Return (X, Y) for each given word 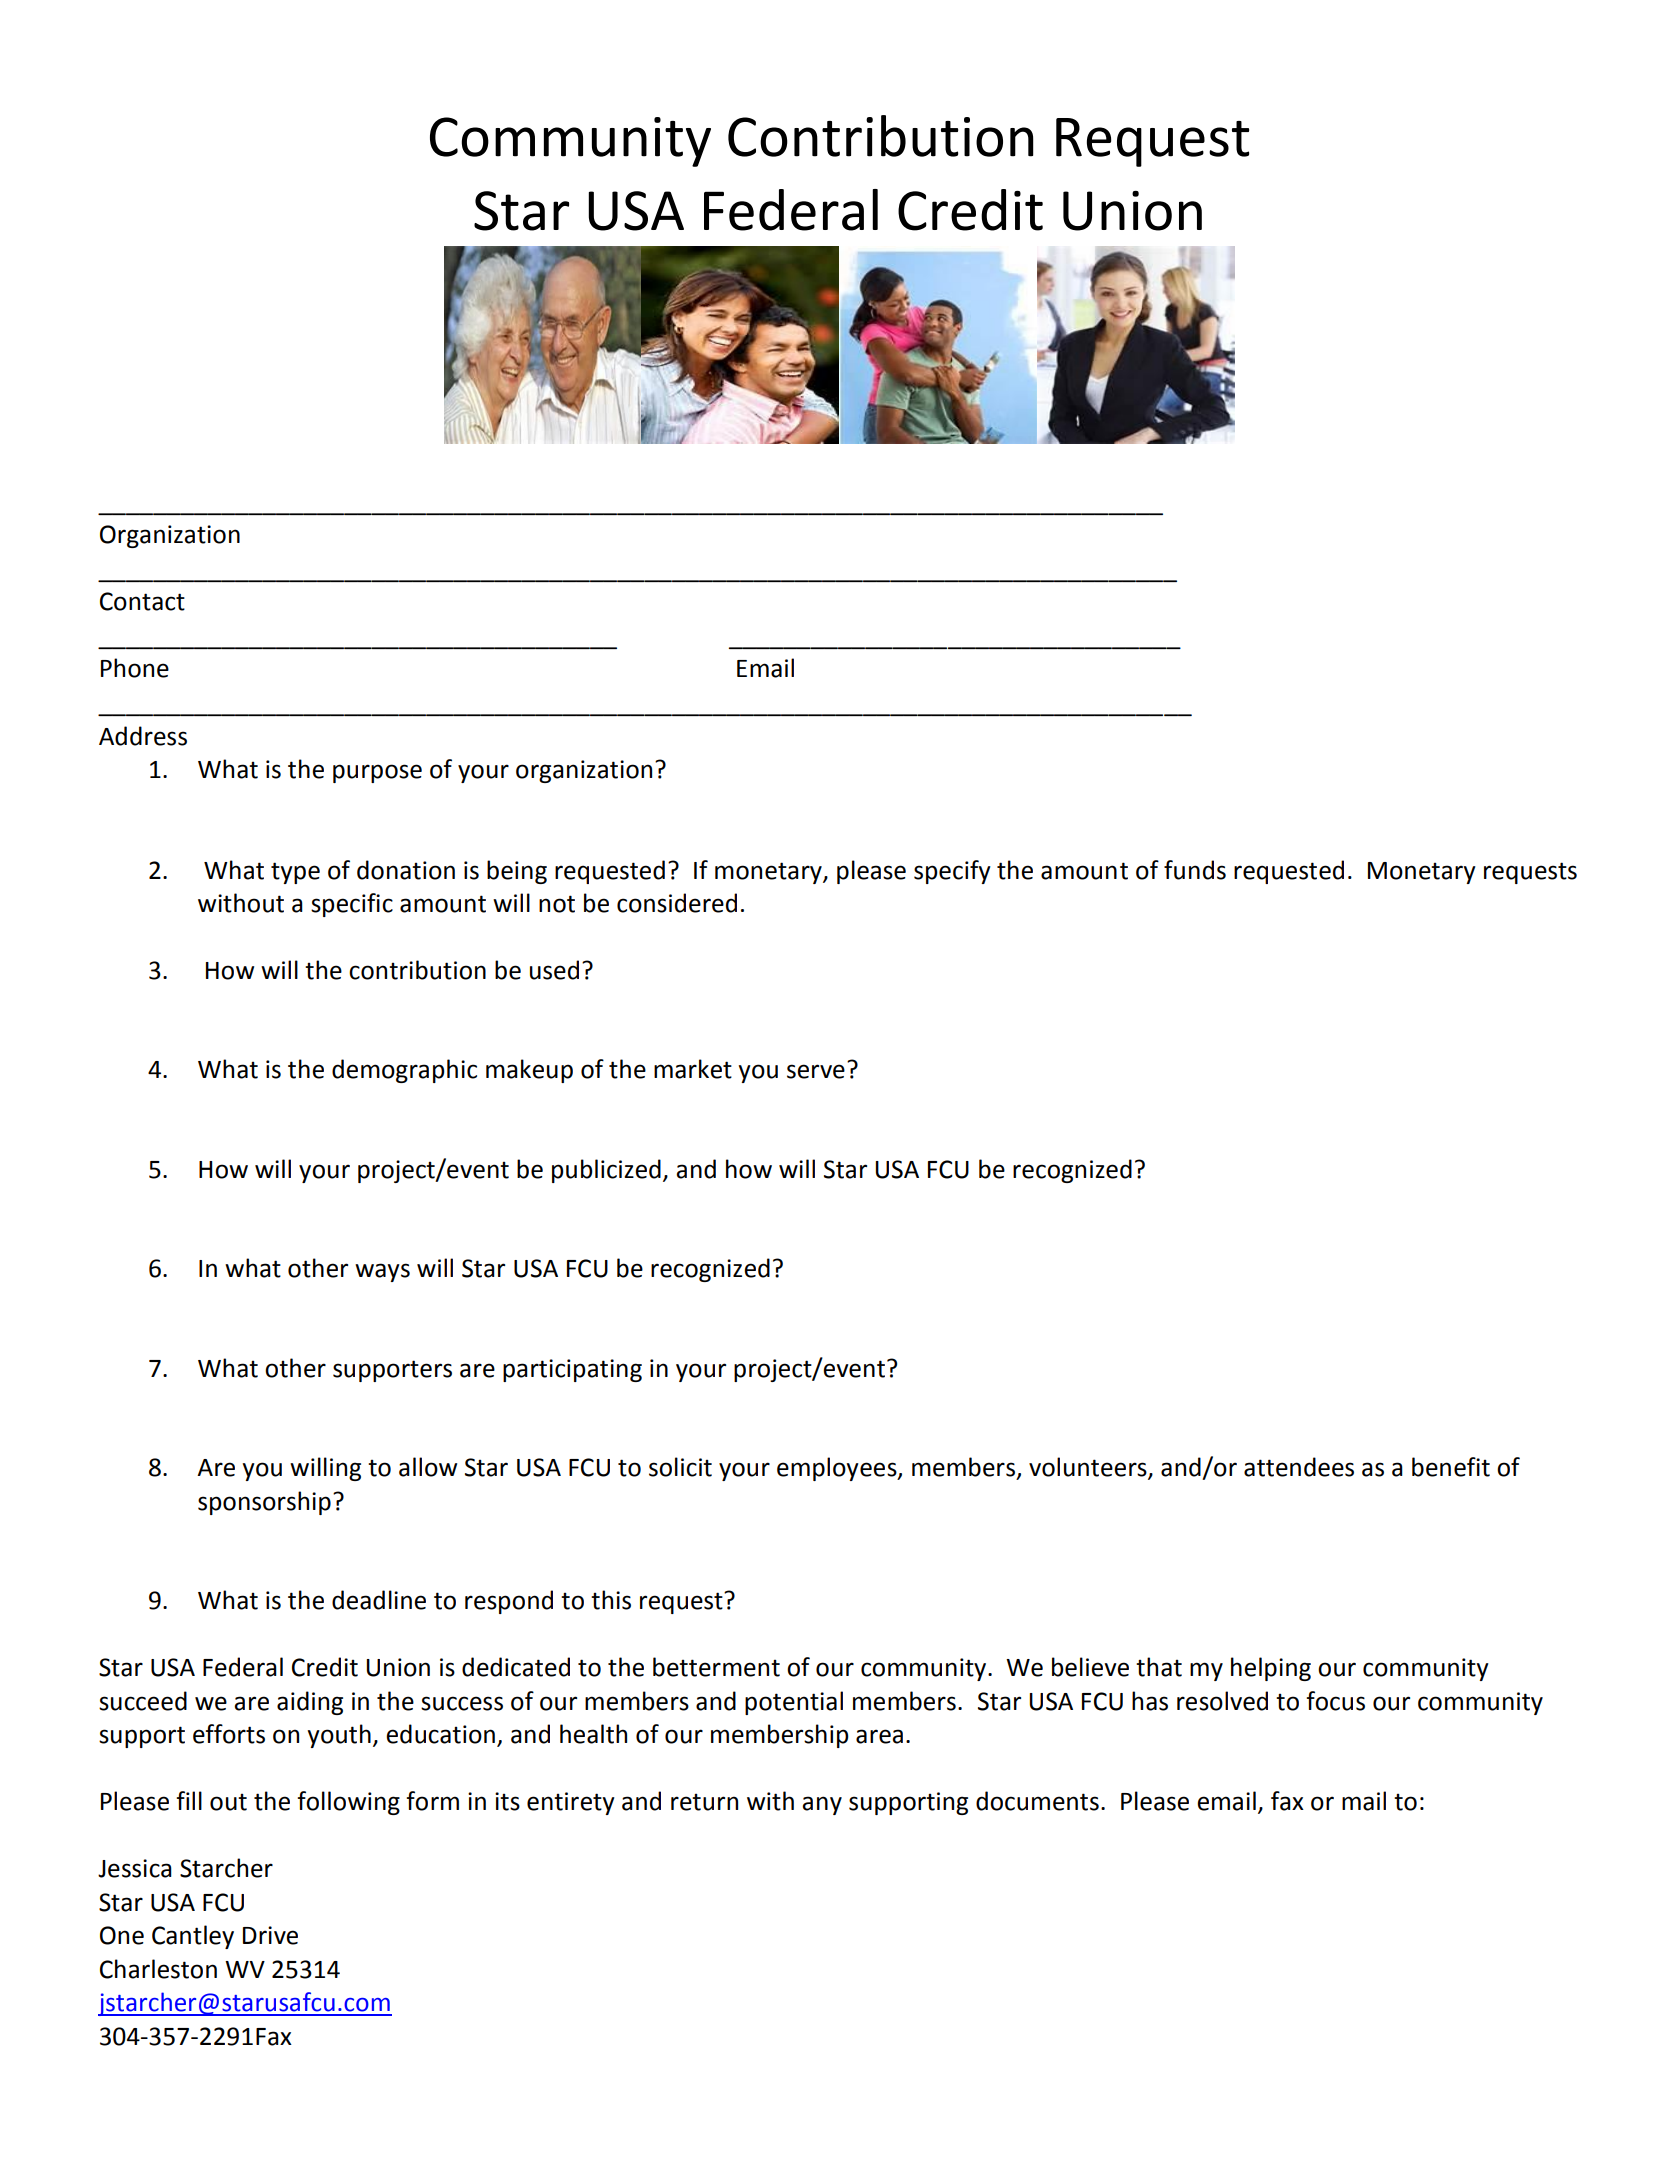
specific (352, 905)
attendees (1299, 1467)
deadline (379, 1600)
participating (572, 1370)
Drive (270, 1935)
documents (1037, 1801)
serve (816, 1071)
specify (952, 872)
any (822, 1805)
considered (677, 903)
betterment (716, 1667)
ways (382, 1272)
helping (1271, 1669)
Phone (135, 668)
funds (1195, 870)
